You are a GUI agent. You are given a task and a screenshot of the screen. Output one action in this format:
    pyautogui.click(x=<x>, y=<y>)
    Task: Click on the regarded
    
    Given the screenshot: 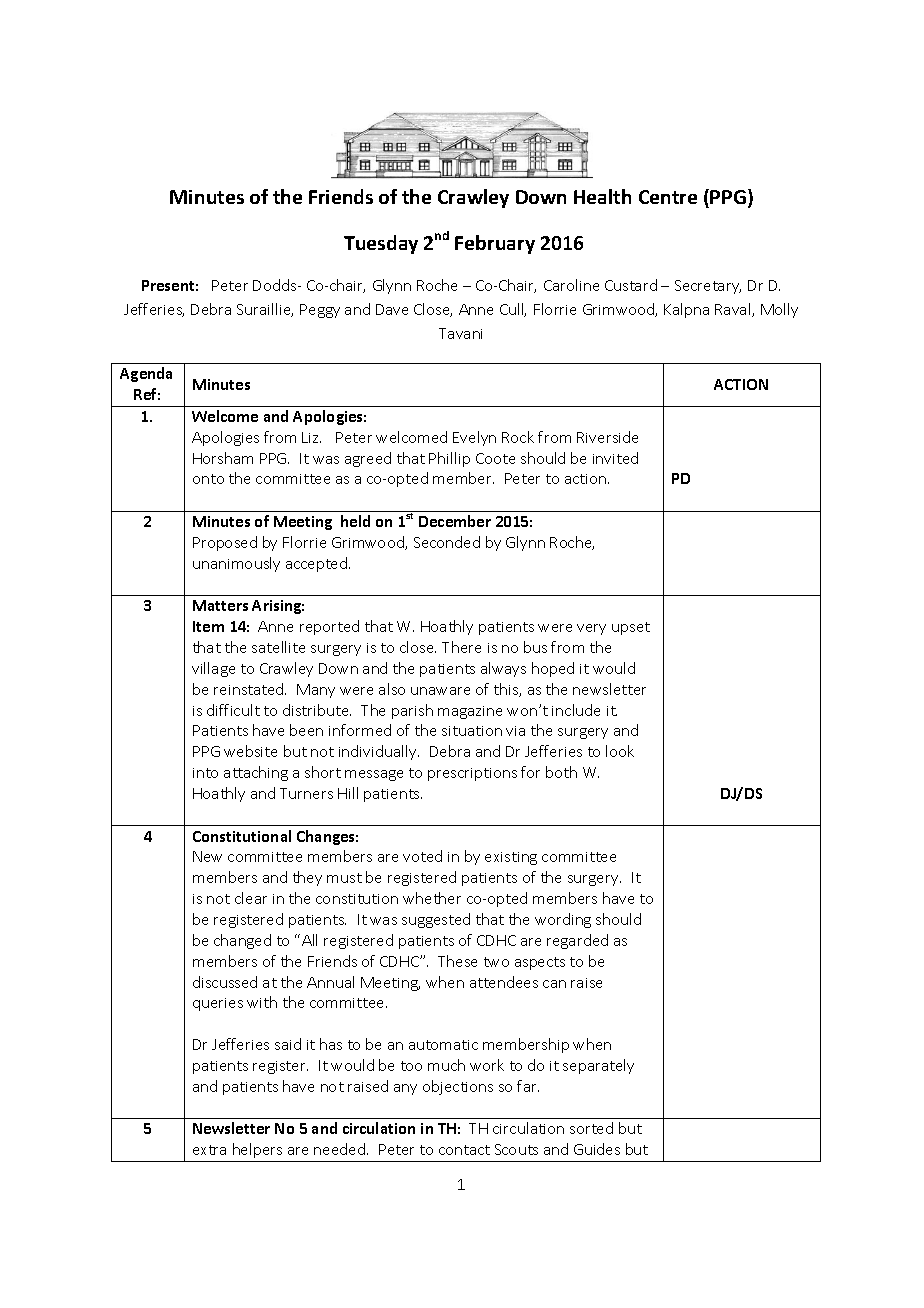 What is the action you would take?
    pyautogui.click(x=577, y=941)
